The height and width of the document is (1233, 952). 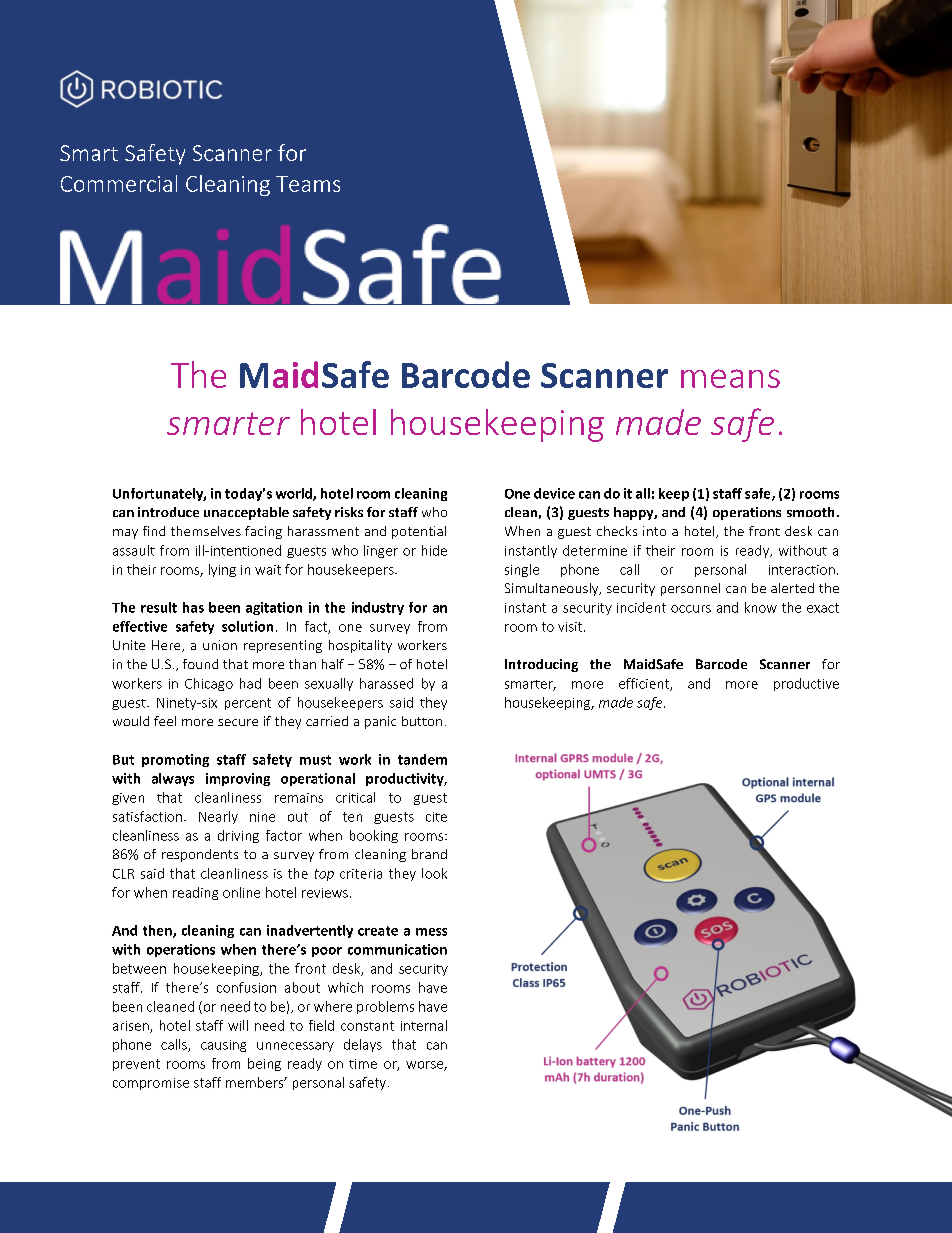 What do you see at coordinates (422, 759) in the document?
I see `tandem` at bounding box center [422, 759].
